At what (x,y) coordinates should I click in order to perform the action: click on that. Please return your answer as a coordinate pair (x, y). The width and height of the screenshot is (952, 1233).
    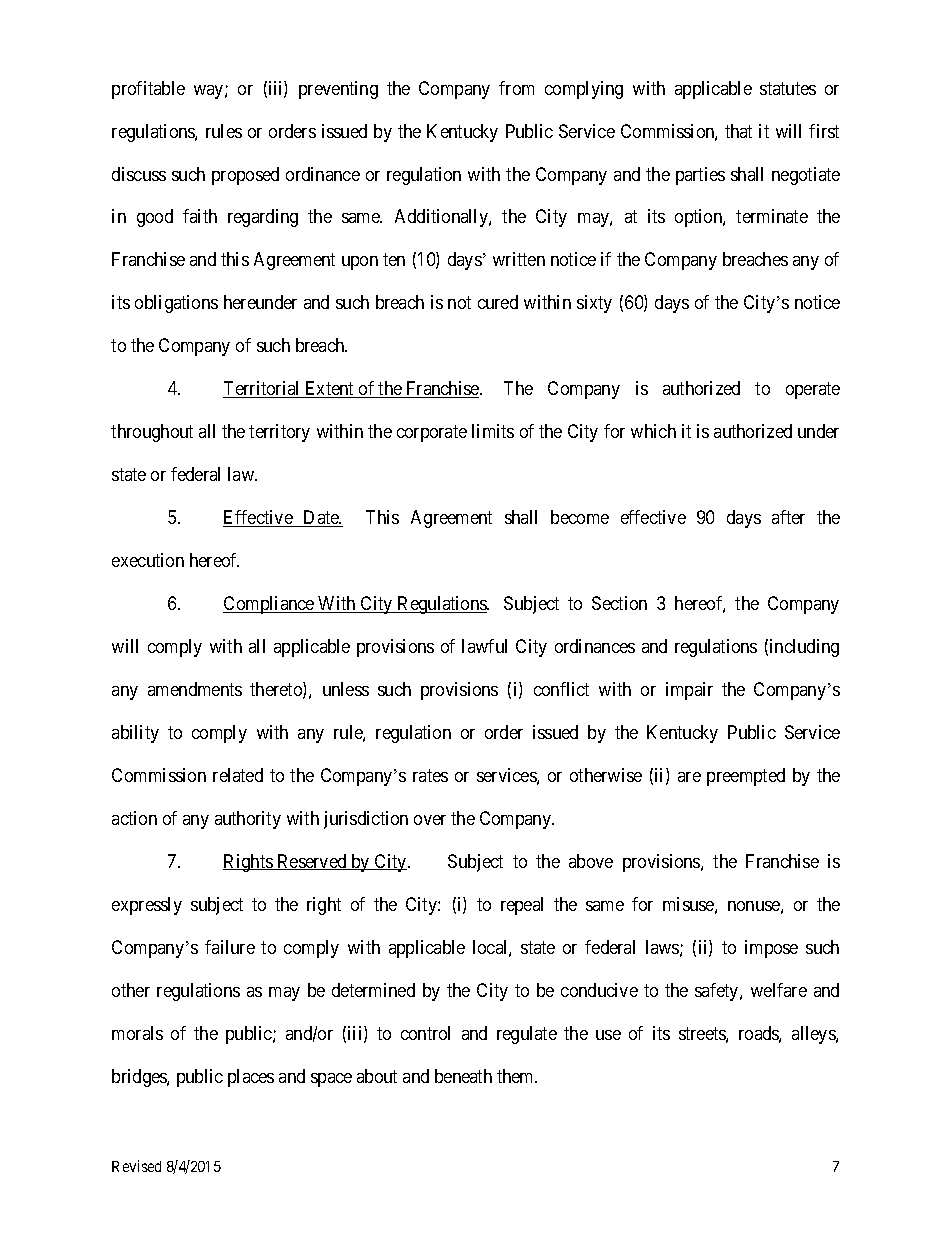
    Looking at the image, I should click on (738, 131).
